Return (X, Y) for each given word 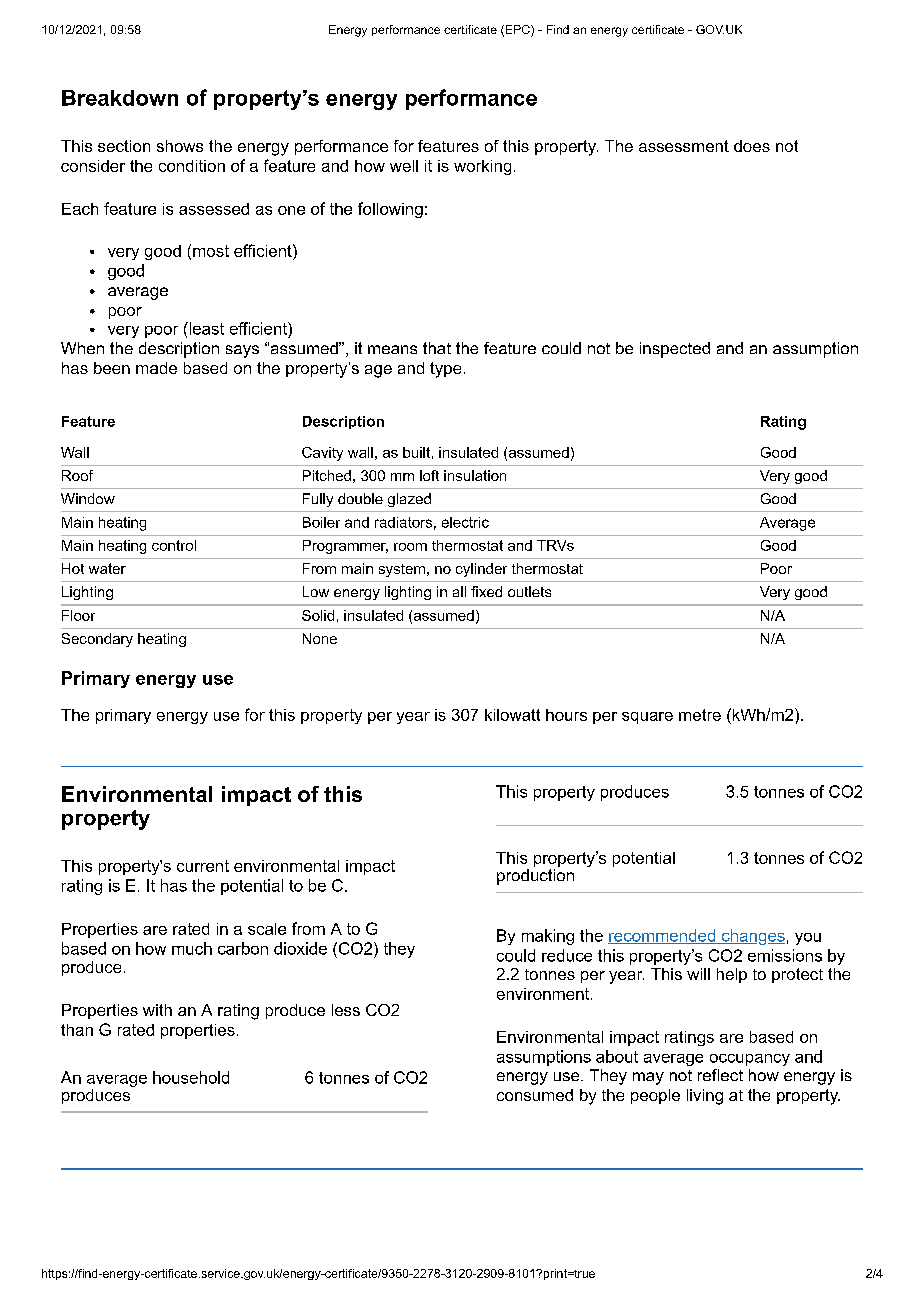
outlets (529, 591)
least (205, 328)
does (752, 146)
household (191, 1077)
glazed (409, 500)
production (535, 875)
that (437, 348)
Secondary (97, 640)
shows (180, 146)
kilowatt (512, 715)
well (404, 166)
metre (700, 715)
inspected (675, 350)
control (174, 545)
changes (752, 937)
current (203, 866)
